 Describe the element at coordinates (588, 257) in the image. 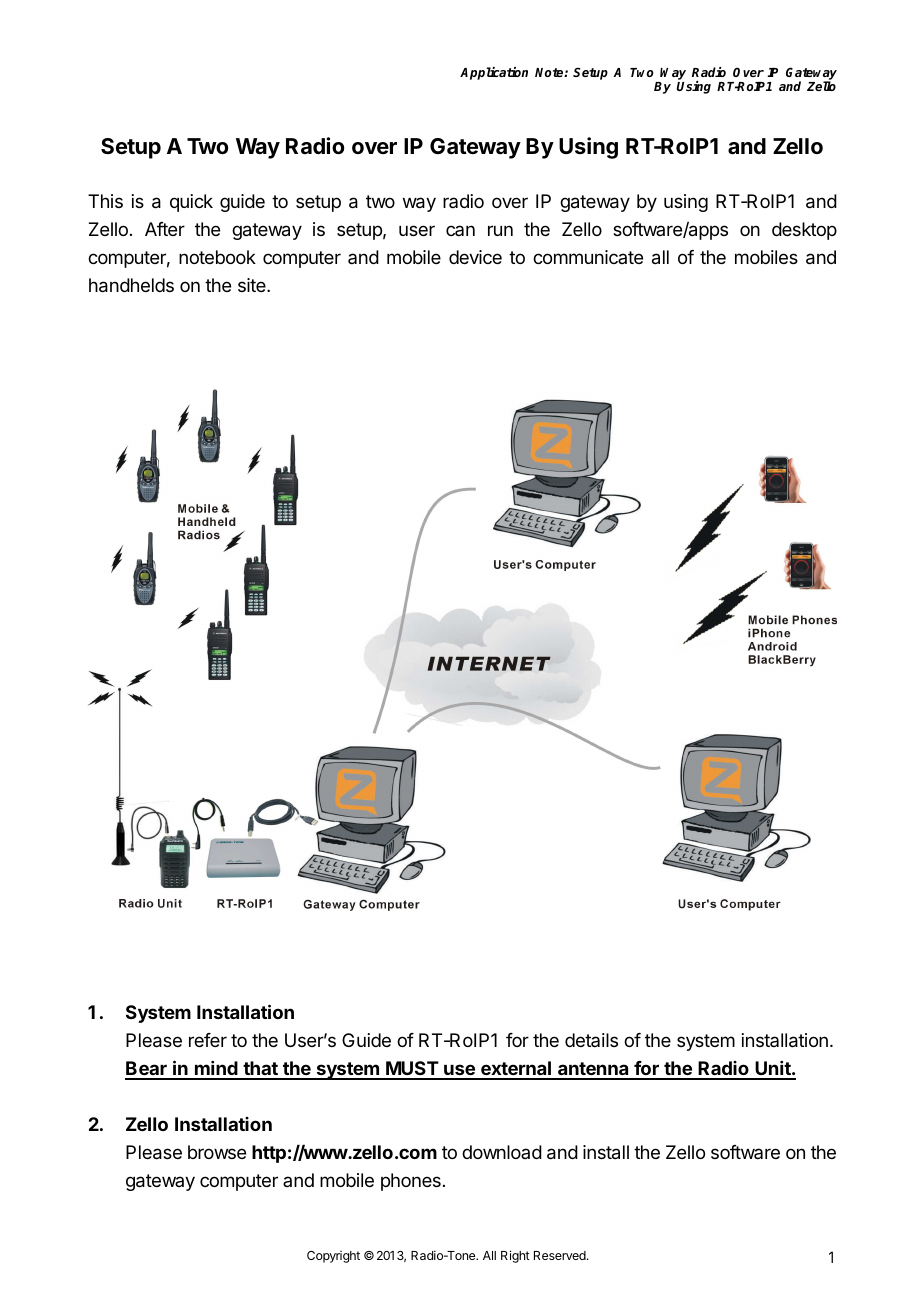

I see `communicate` at that location.
